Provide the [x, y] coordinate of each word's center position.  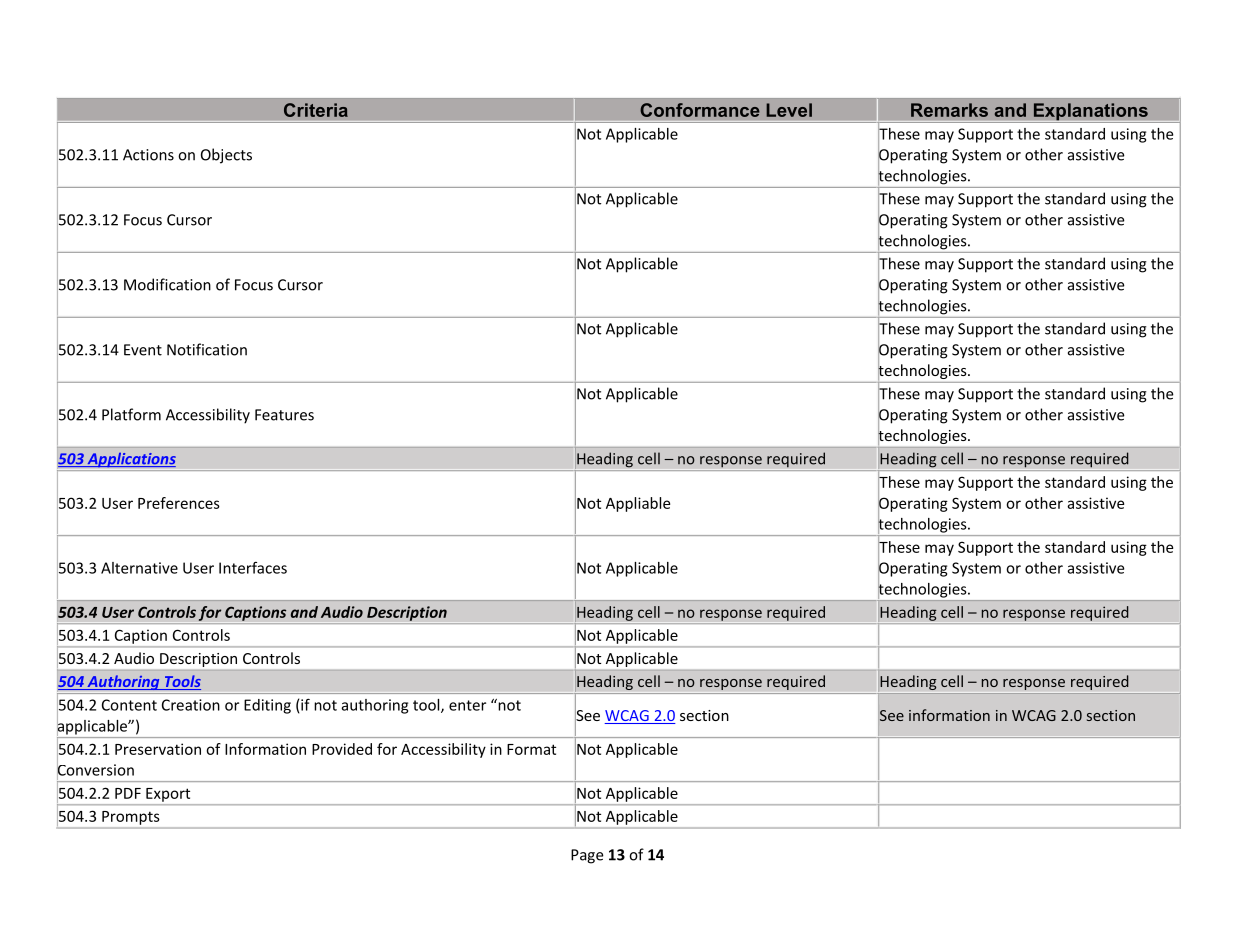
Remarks [949, 110]
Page [587, 856]
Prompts [130, 818]
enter [467, 705]
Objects [226, 156]
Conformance [700, 110]
